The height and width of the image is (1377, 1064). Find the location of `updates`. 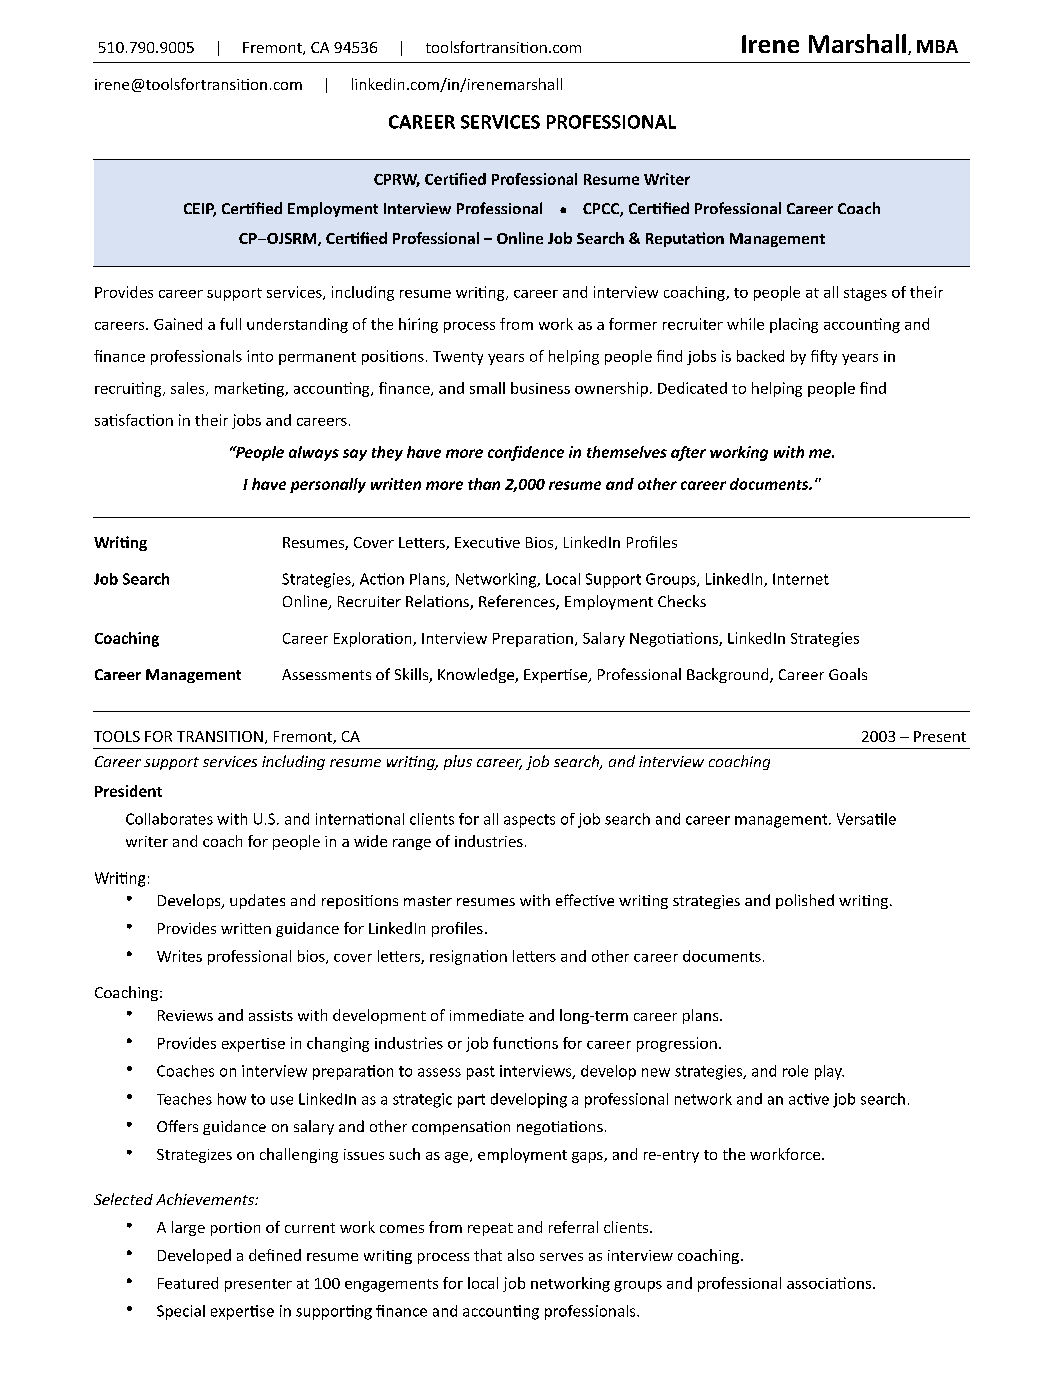

updates is located at coordinates (257, 901).
